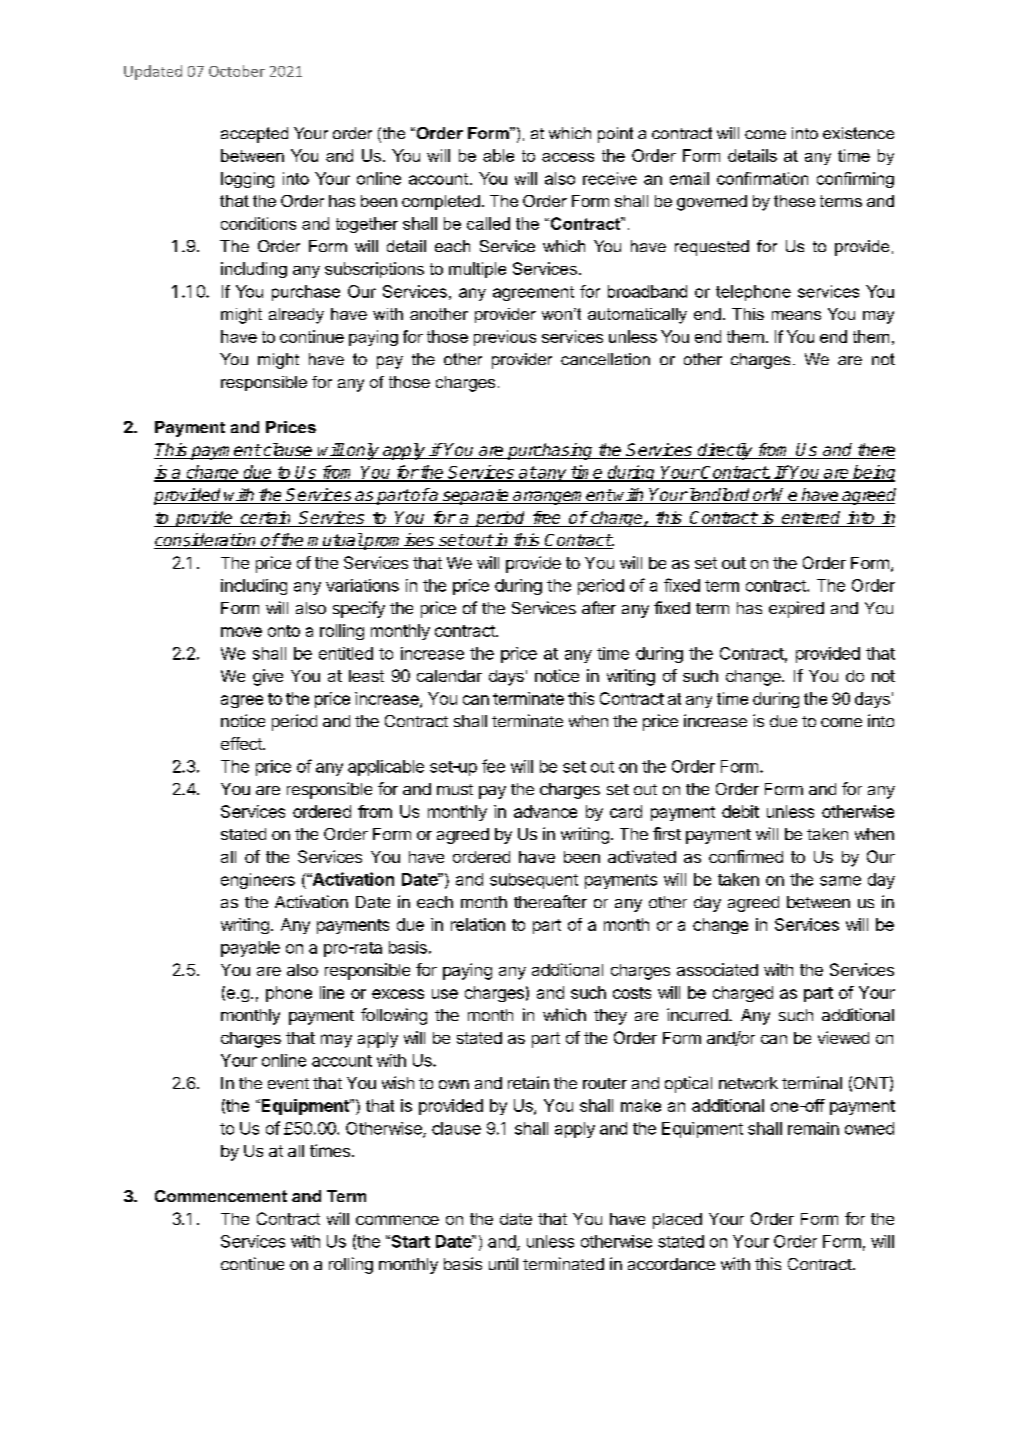 The width and height of the screenshot is (1018, 1440). What do you see at coordinates (796, 609) in the screenshot?
I see `expired` at bounding box center [796, 609].
